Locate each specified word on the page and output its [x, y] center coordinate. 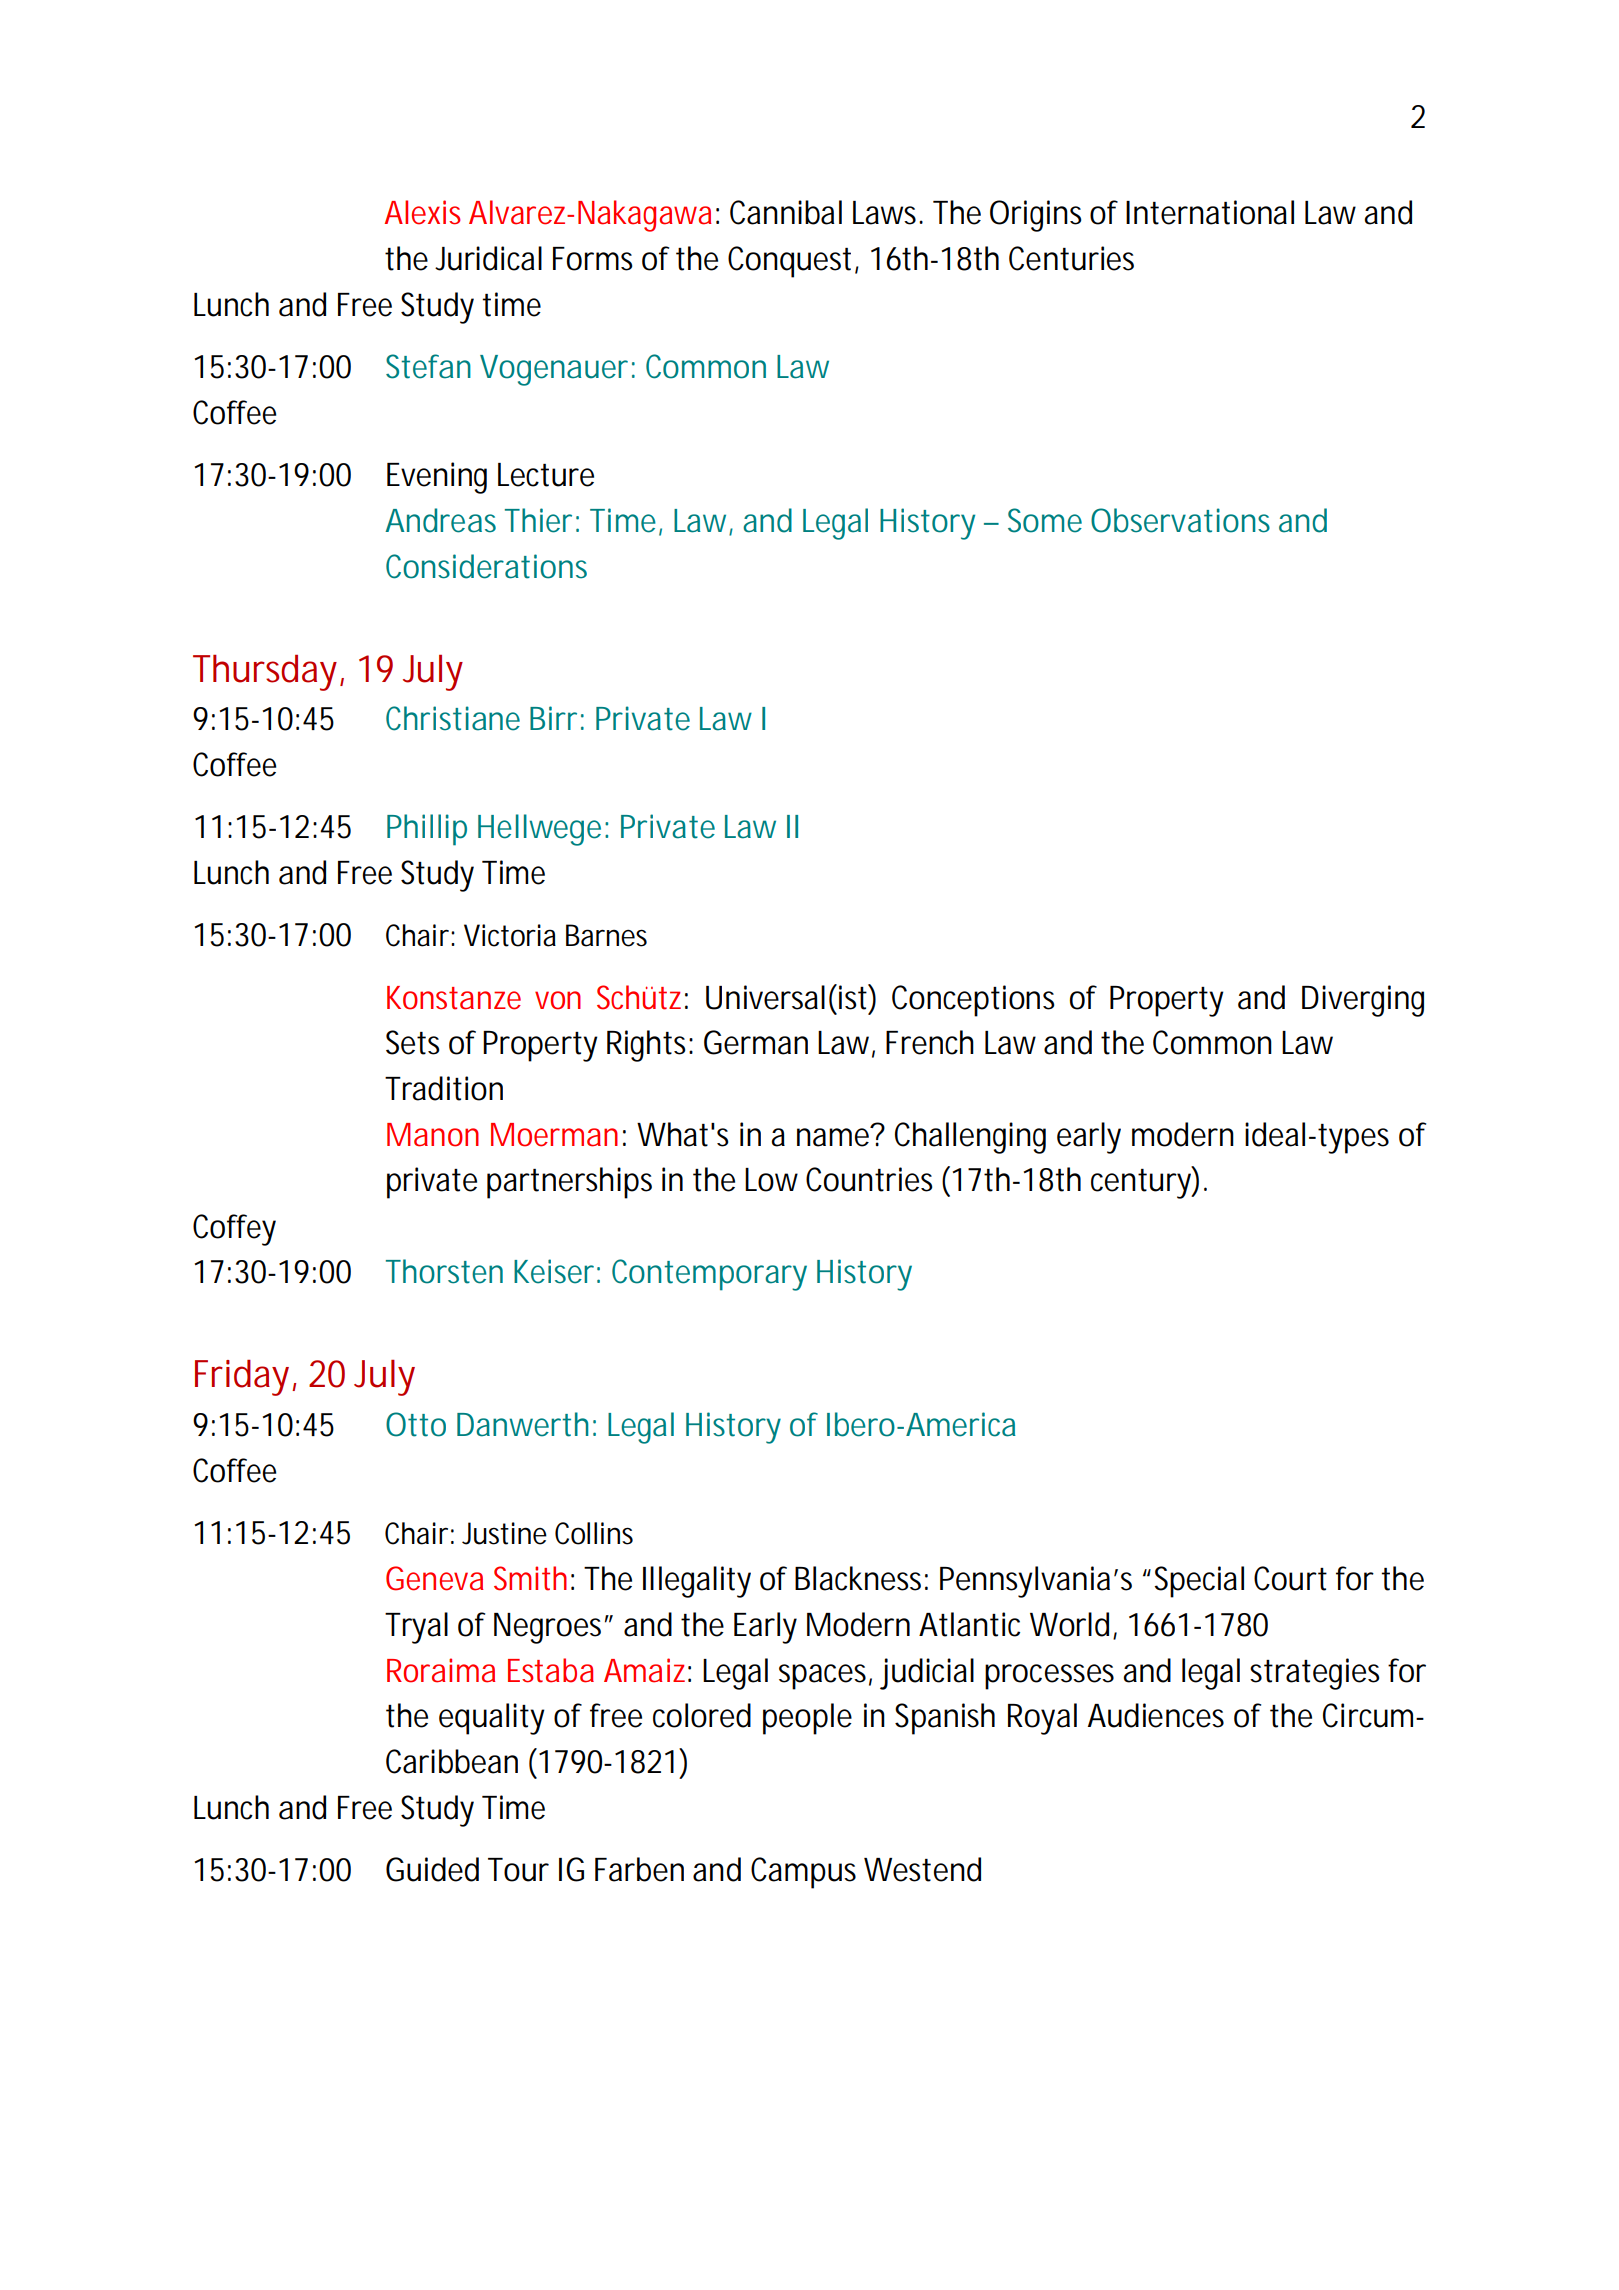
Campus [803, 1873]
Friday [242, 1378]
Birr [553, 718]
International [1210, 212]
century [1141, 1183]
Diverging [1363, 1001]
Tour [518, 1870]
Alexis [422, 212]
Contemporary [709, 1275]
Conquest [789, 262]
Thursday [264, 673]
